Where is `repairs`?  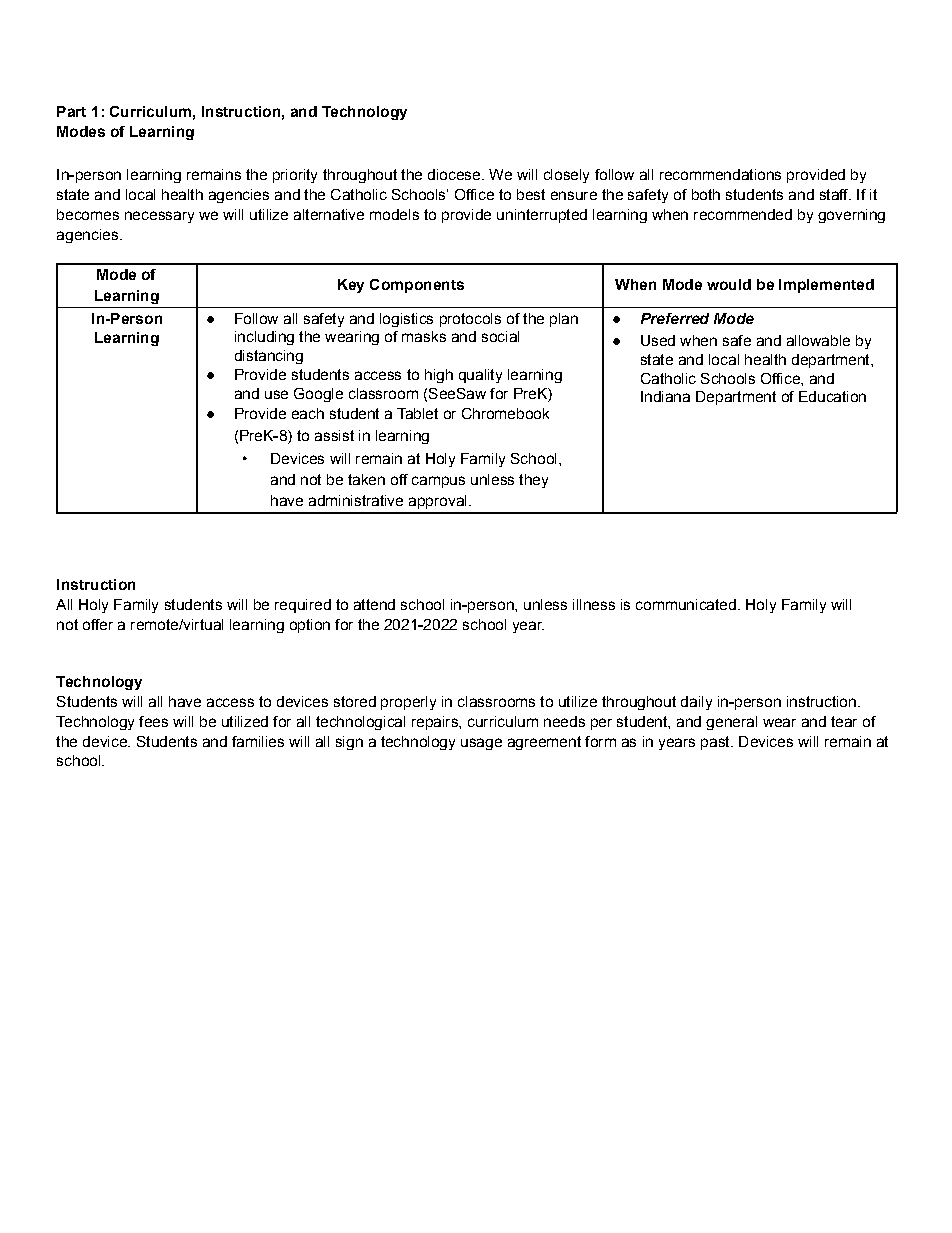 repairs is located at coordinates (436, 723).
